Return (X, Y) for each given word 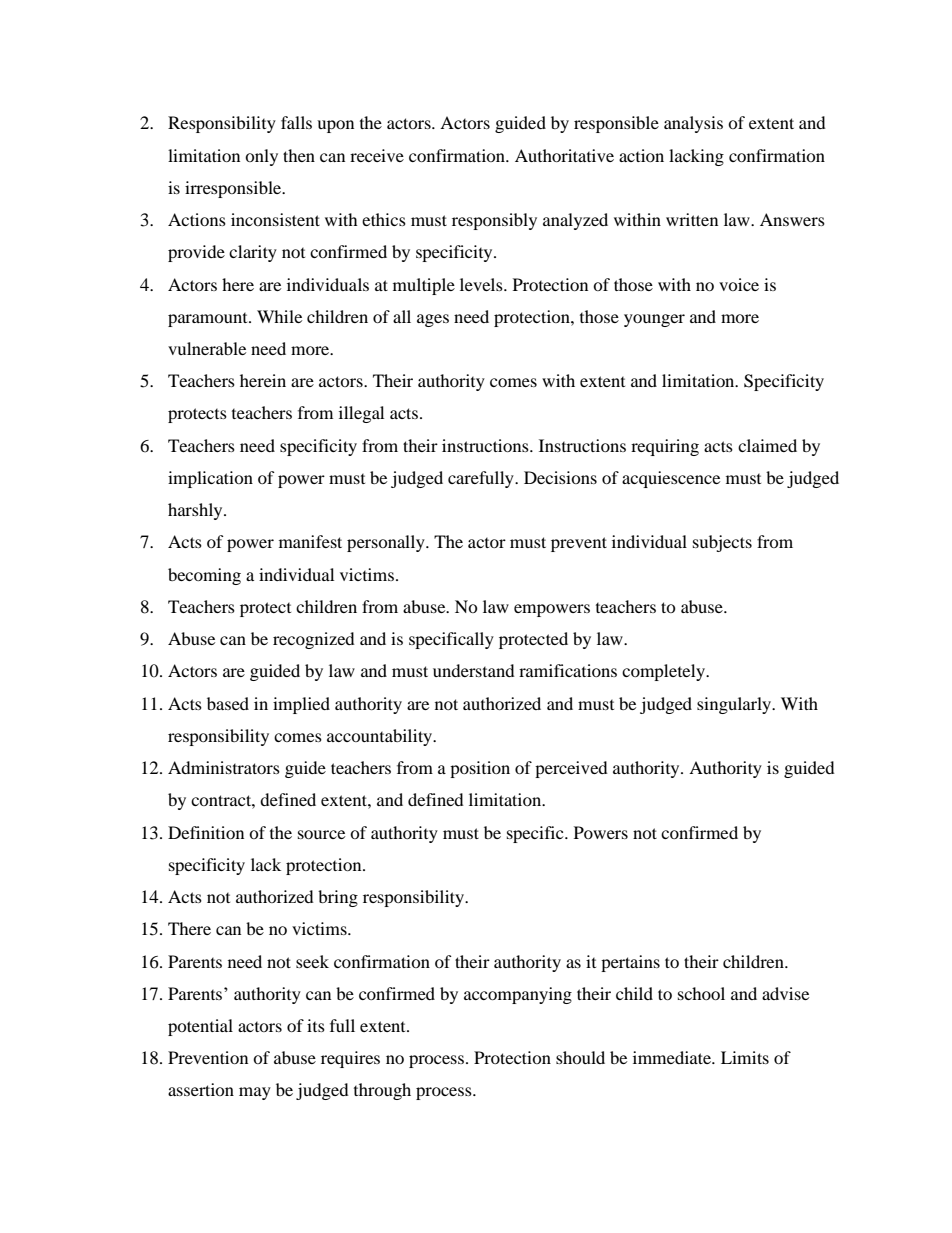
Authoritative (564, 155)
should (580, 1057)
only (261, 157)
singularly (735, 705)
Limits (745, 1057)
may (255, 1093)
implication (210, 479)
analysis (693, 124)
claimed (767, 445)
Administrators (224, 767)
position (480, 769)
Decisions (560, 477)
